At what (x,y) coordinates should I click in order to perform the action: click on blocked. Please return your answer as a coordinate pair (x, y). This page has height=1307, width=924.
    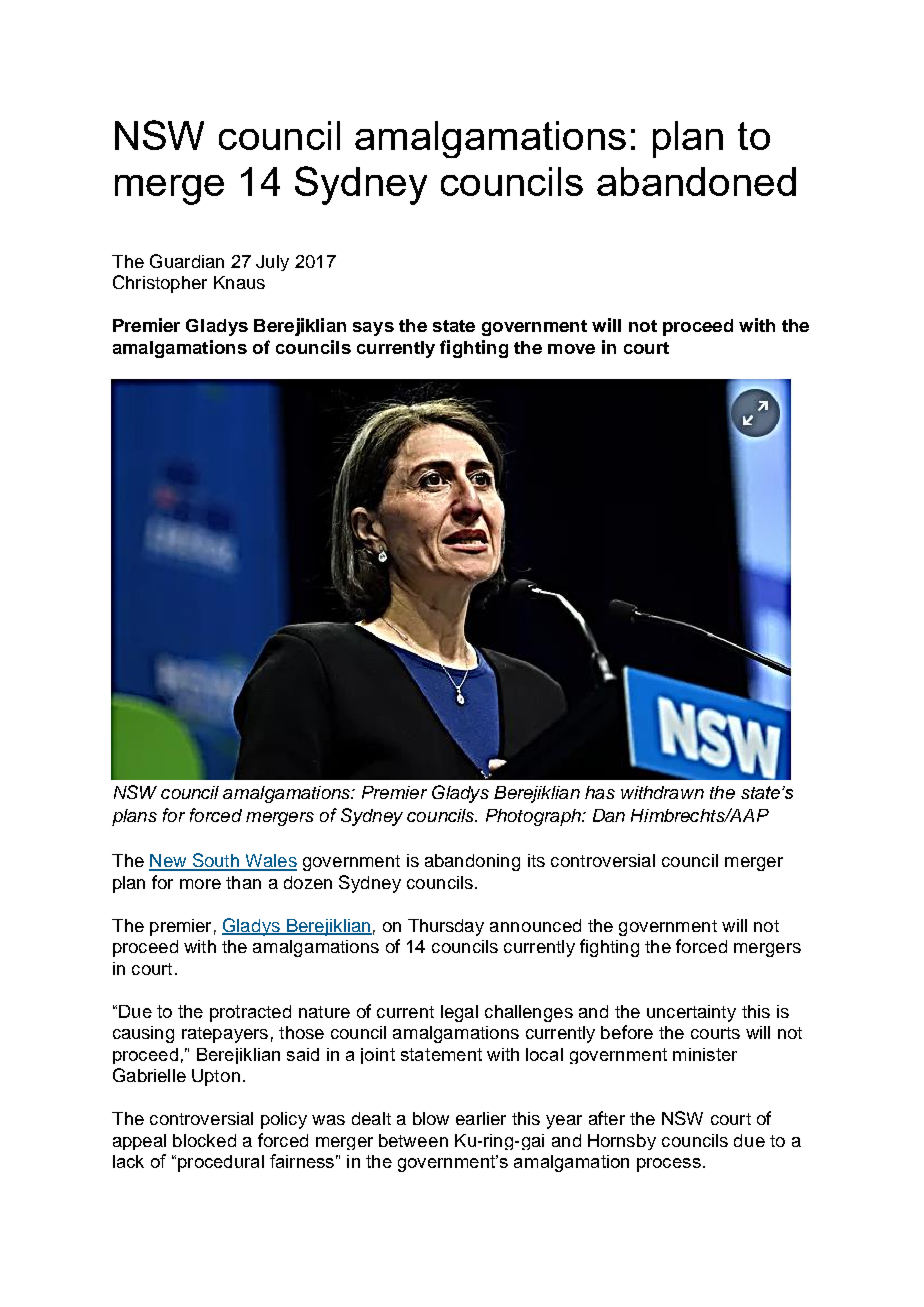
    Looking at the image, I should click on (204, 1140).
